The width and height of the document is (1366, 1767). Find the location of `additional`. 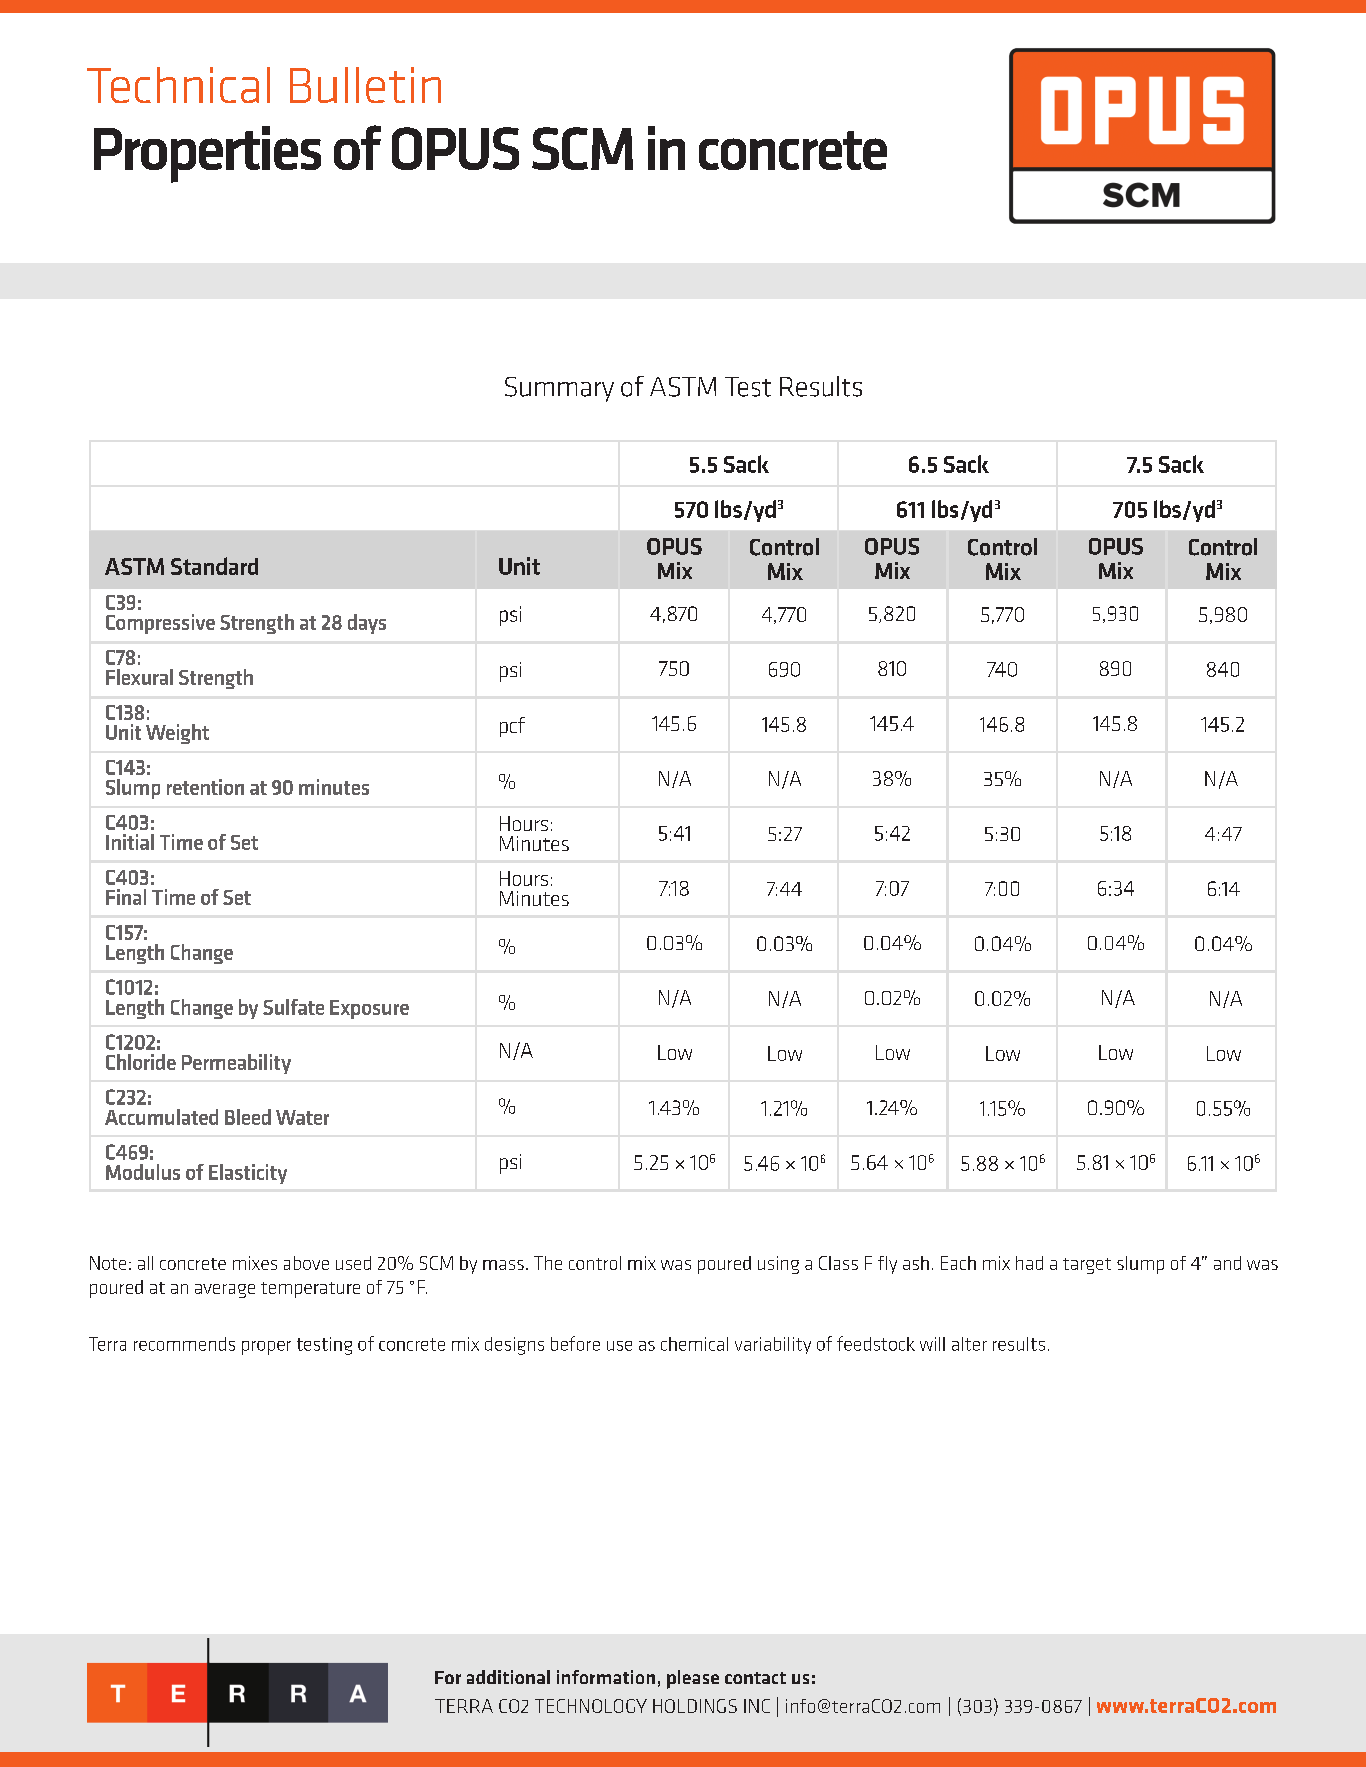

additional is located at coordinates (508, 1677).
